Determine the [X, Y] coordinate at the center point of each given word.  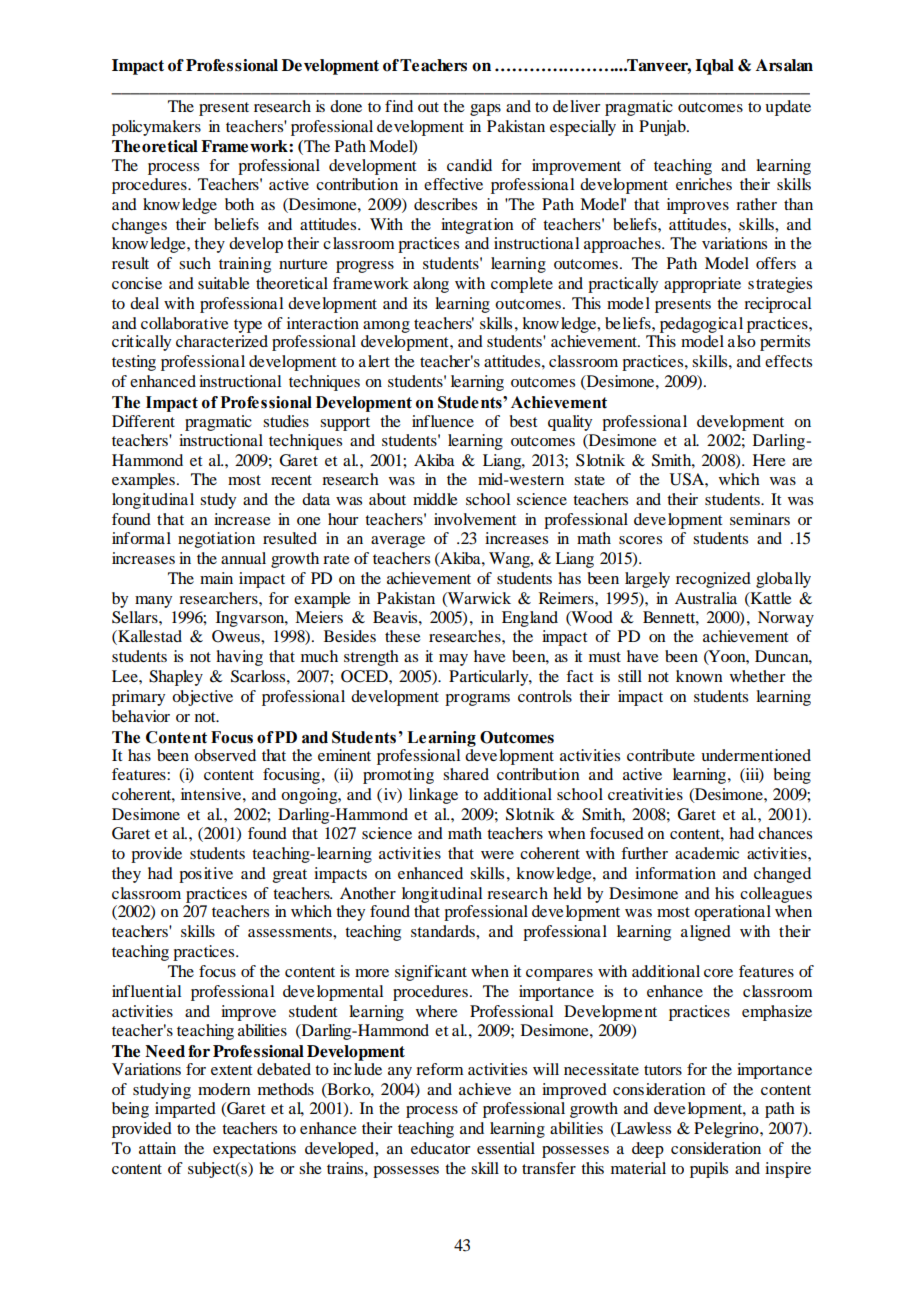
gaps [485, 110]
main [216, 578]
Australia [706, 598]
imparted [185, 1110]
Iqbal [714, 67]
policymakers [156, 128]
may [453, 660]
